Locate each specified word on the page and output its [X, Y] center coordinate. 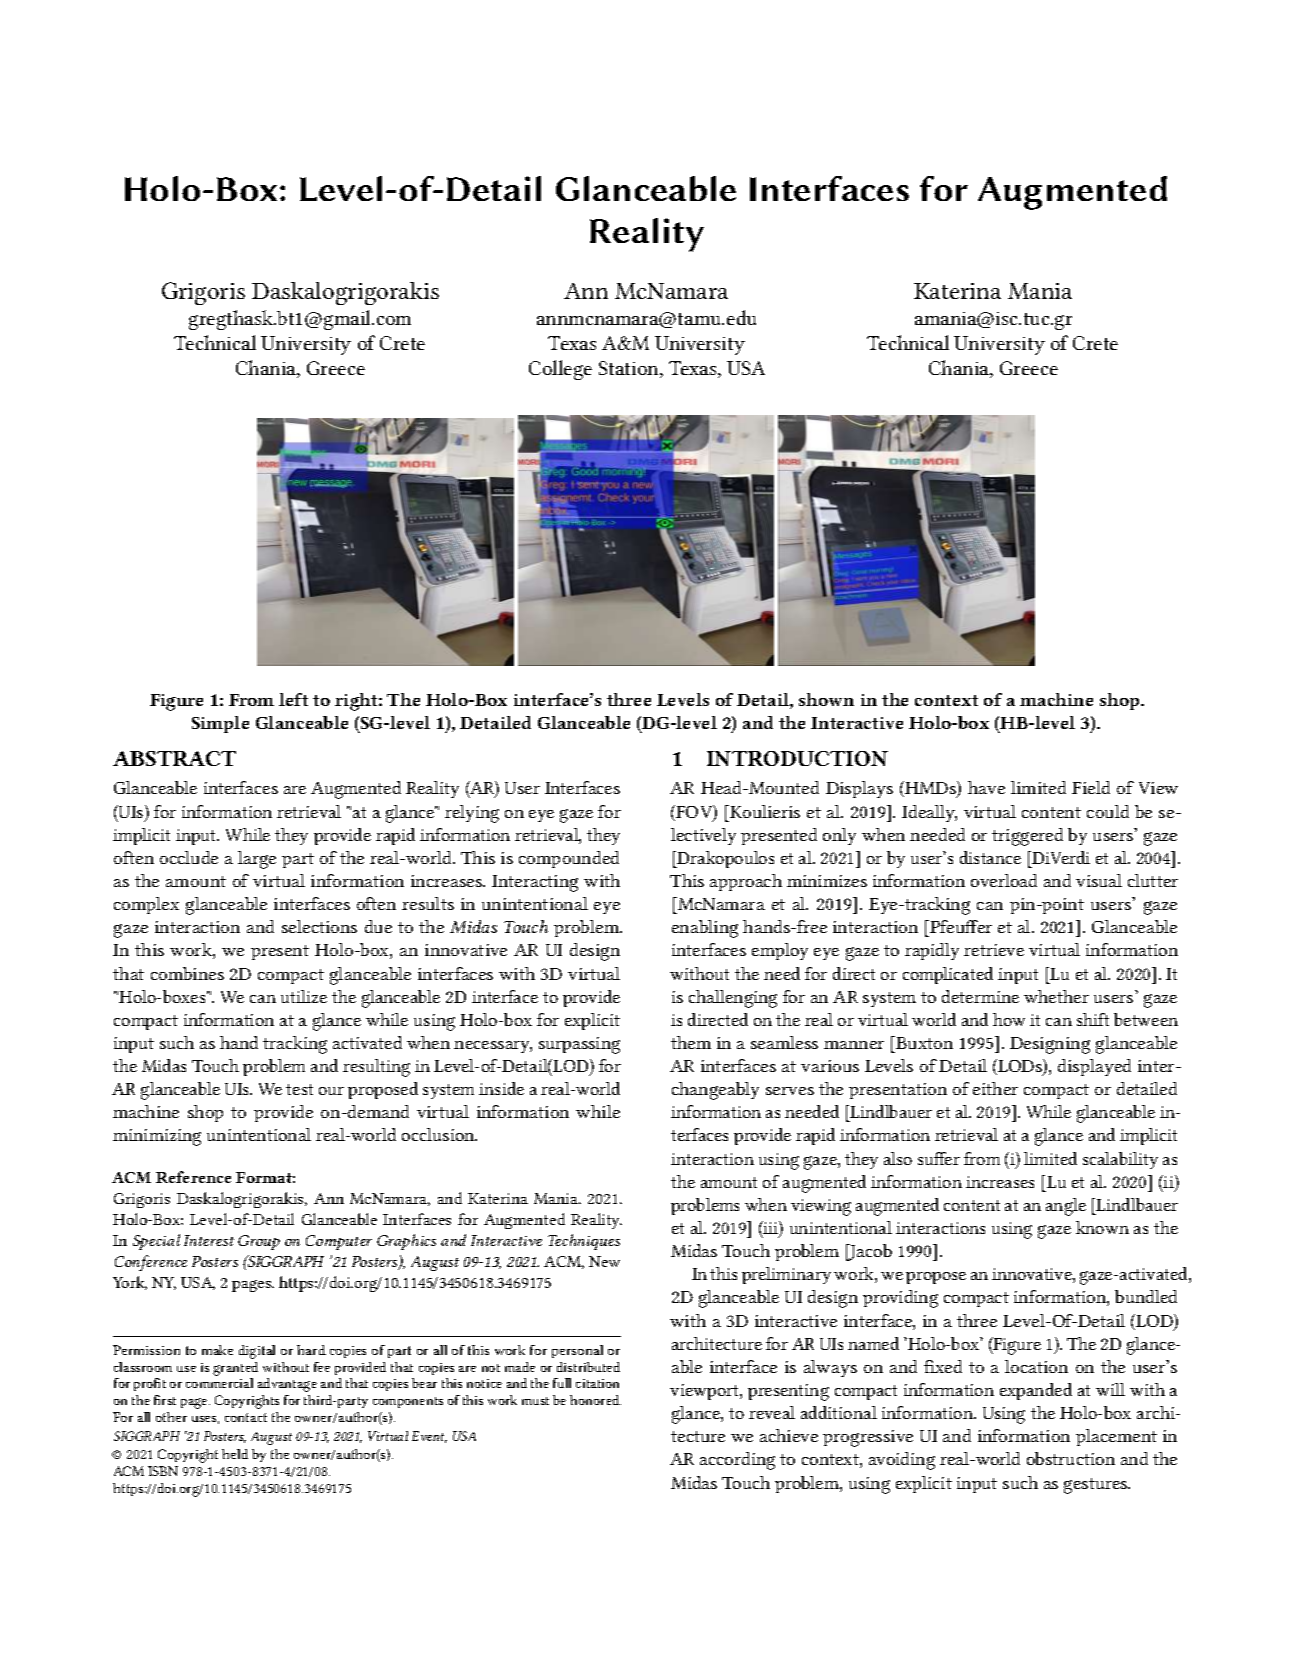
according [737, 1461]
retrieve [994, 950]
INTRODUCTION [797, 758]
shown [826, 699]
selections [319, 926]
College [560, 370]
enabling [705, 929]
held [235, 1454]
